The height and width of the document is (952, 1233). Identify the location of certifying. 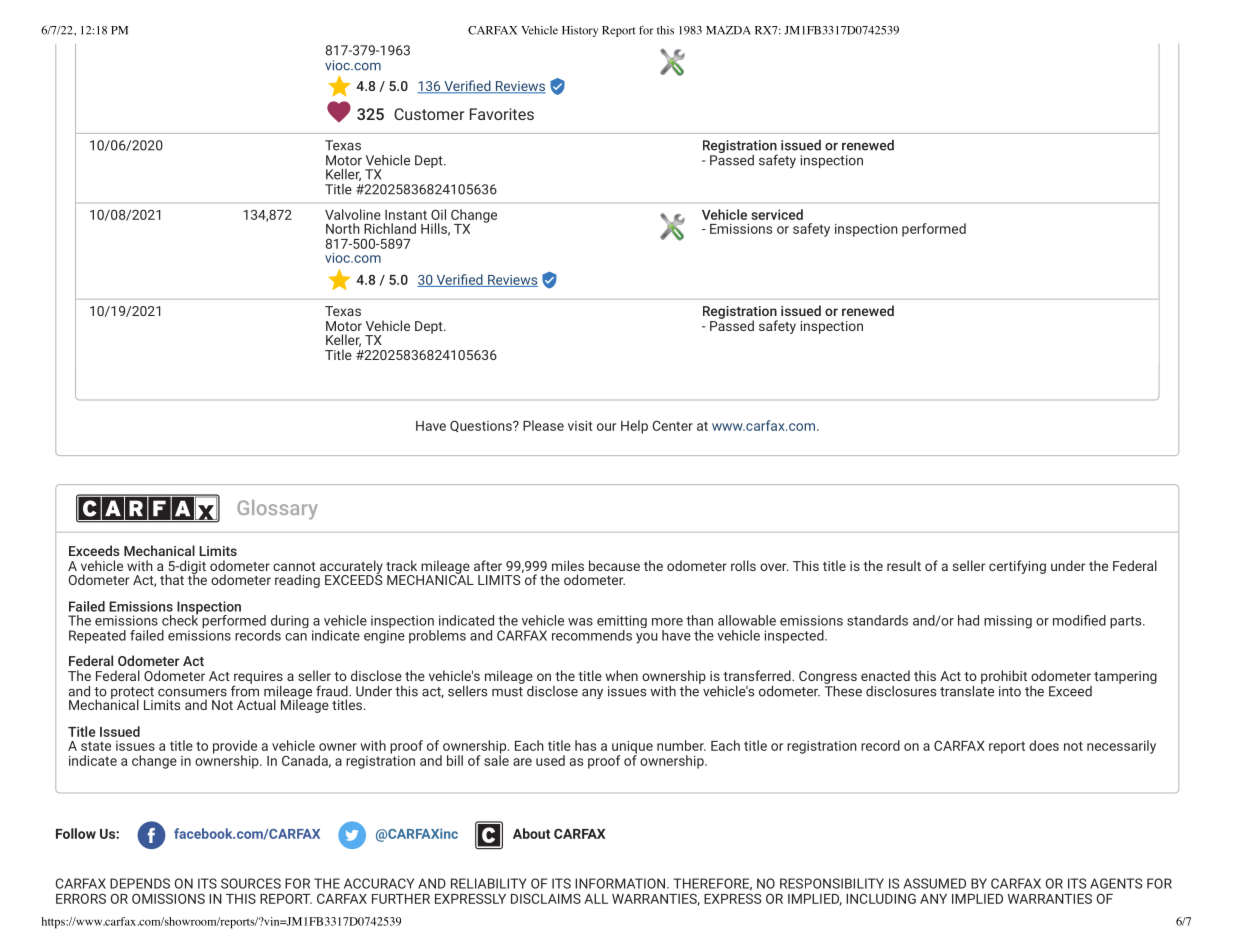
(1017, 567).
